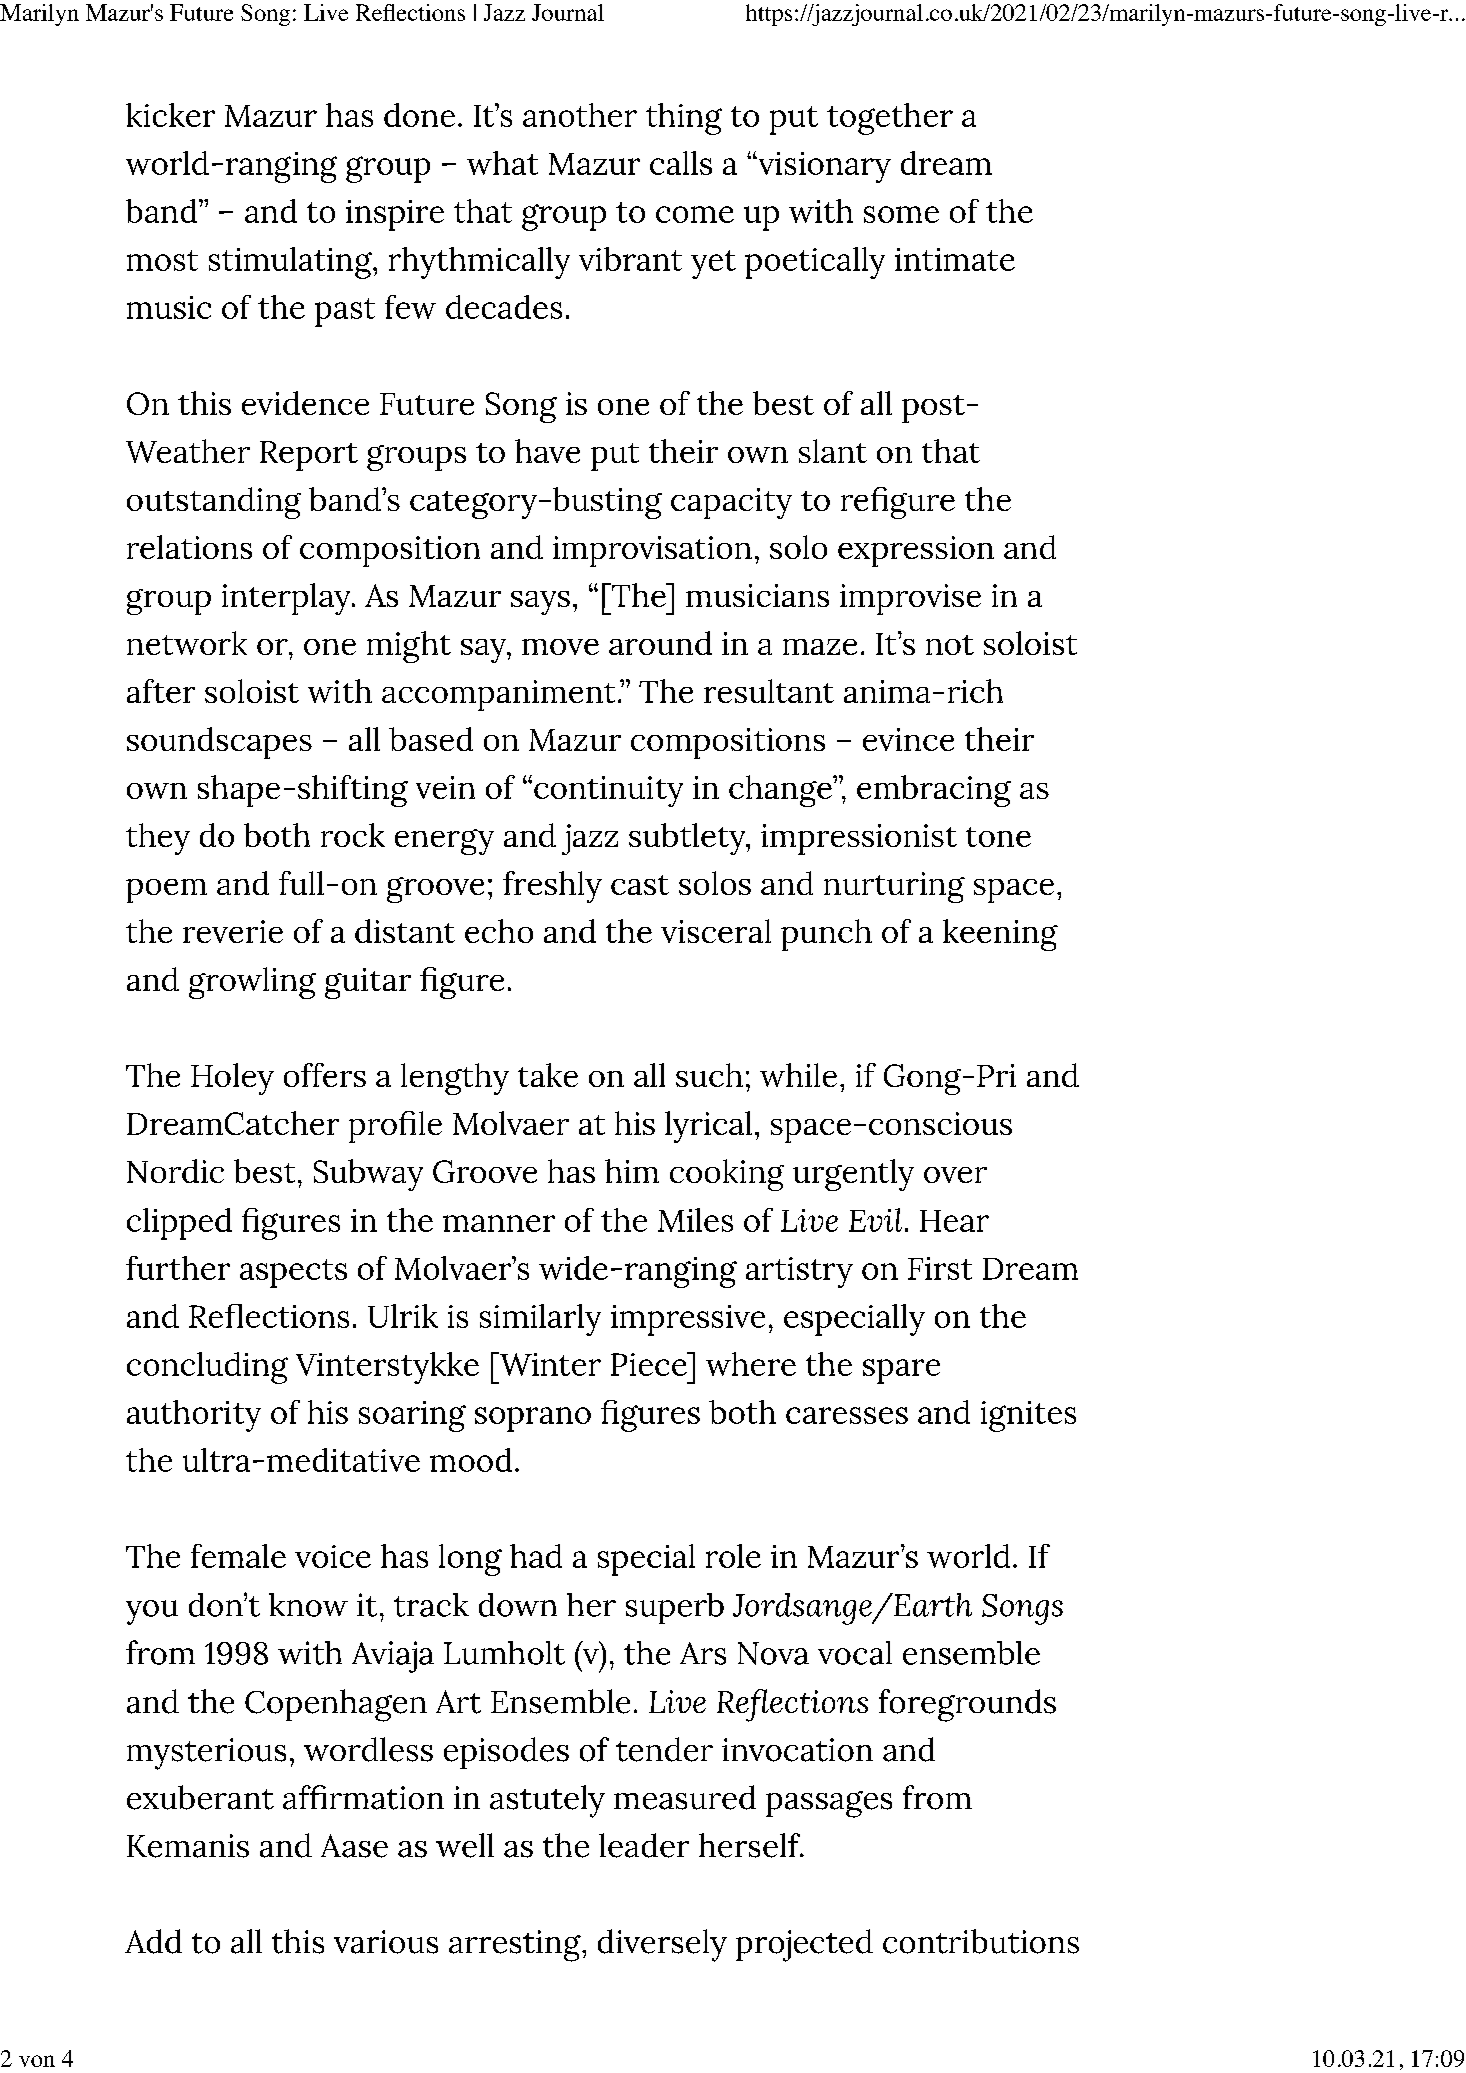 The height and width of the screenshot is (2073, 1466). I want to click on Add, so click(153, 1941).
